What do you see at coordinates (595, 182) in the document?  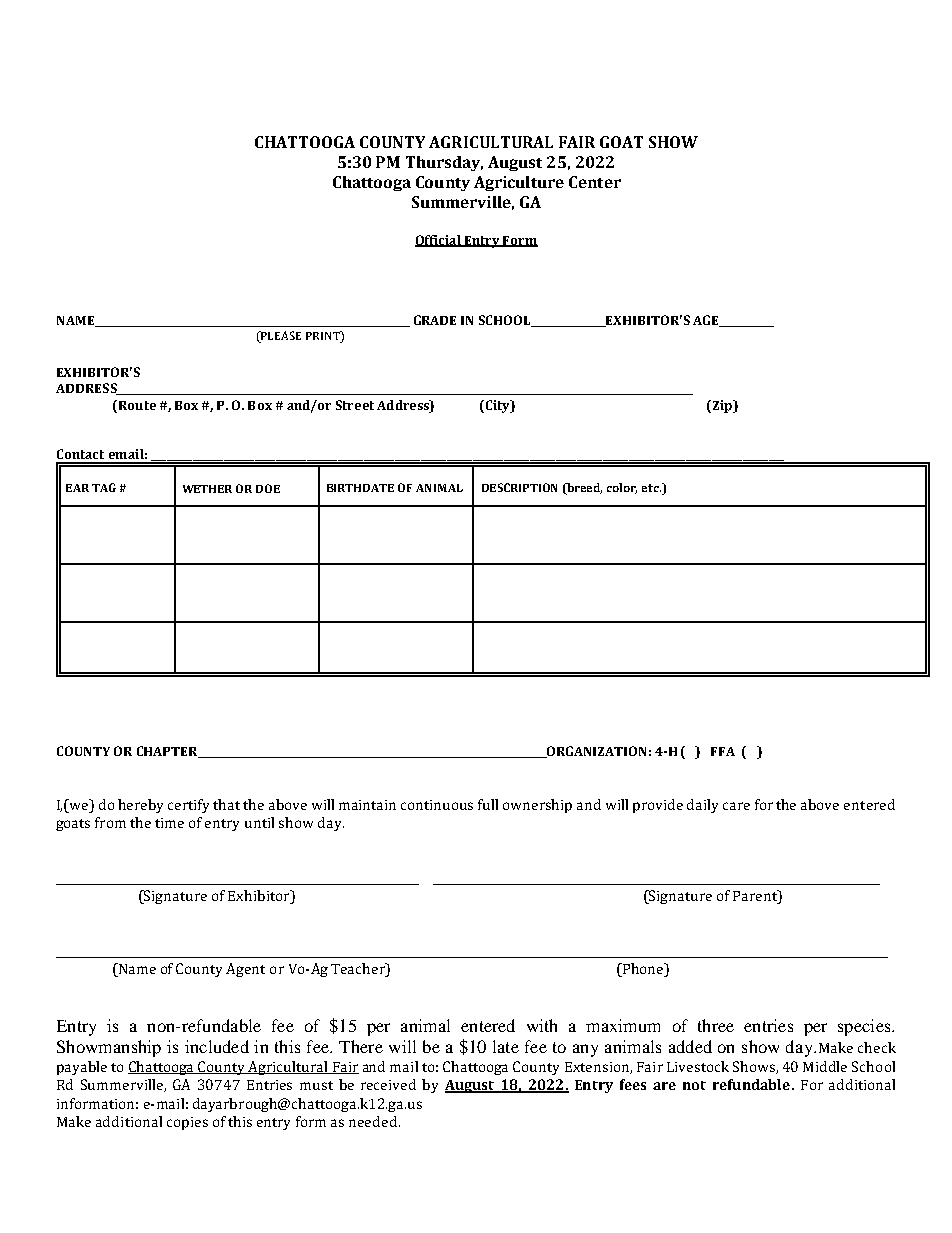 I see `Center` at bounding box center [595, 182].
